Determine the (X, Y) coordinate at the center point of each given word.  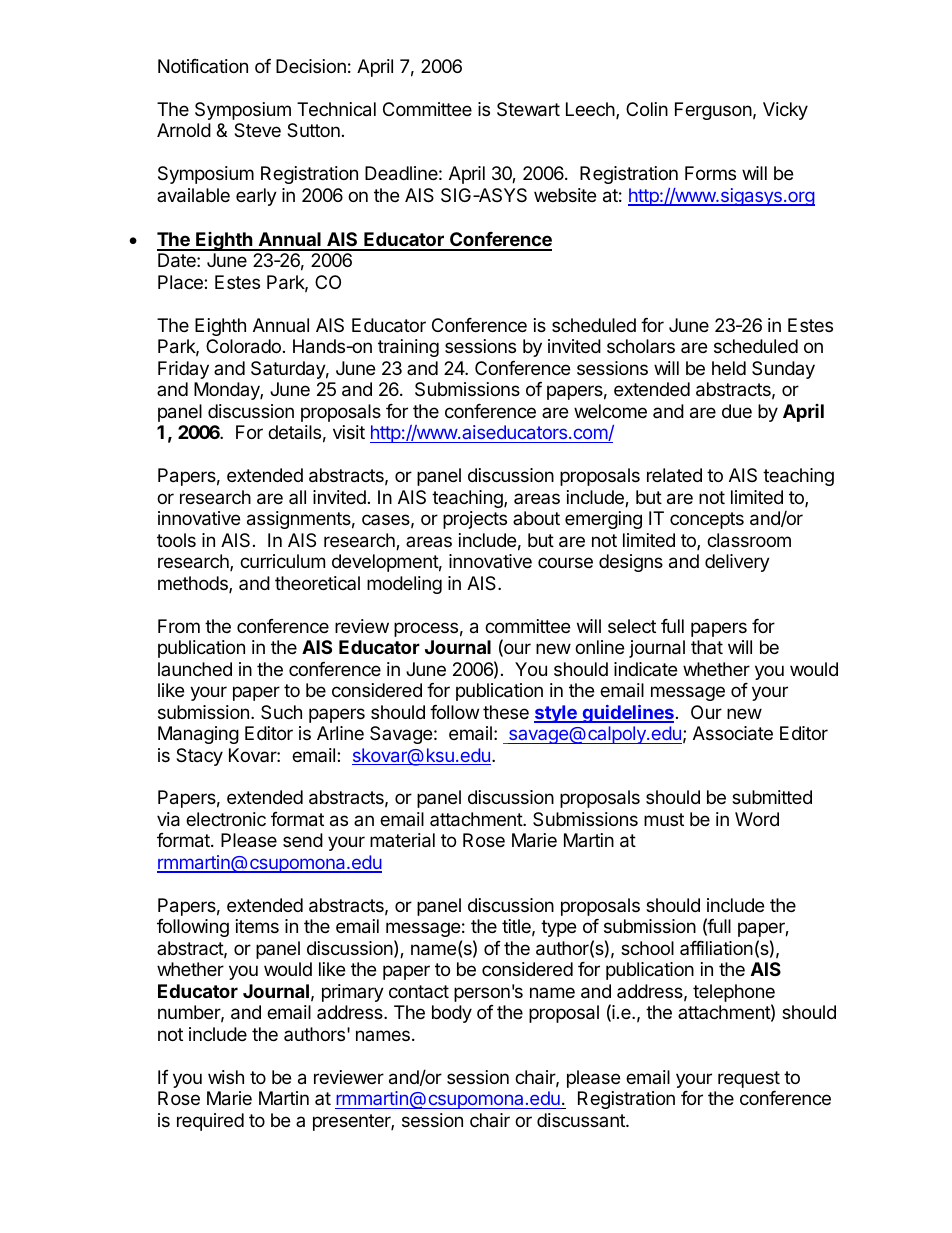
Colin (647, 109)
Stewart (528, 109)
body (452, 1014)
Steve (257, 130)
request (749, 1079)
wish (226, 1077)
